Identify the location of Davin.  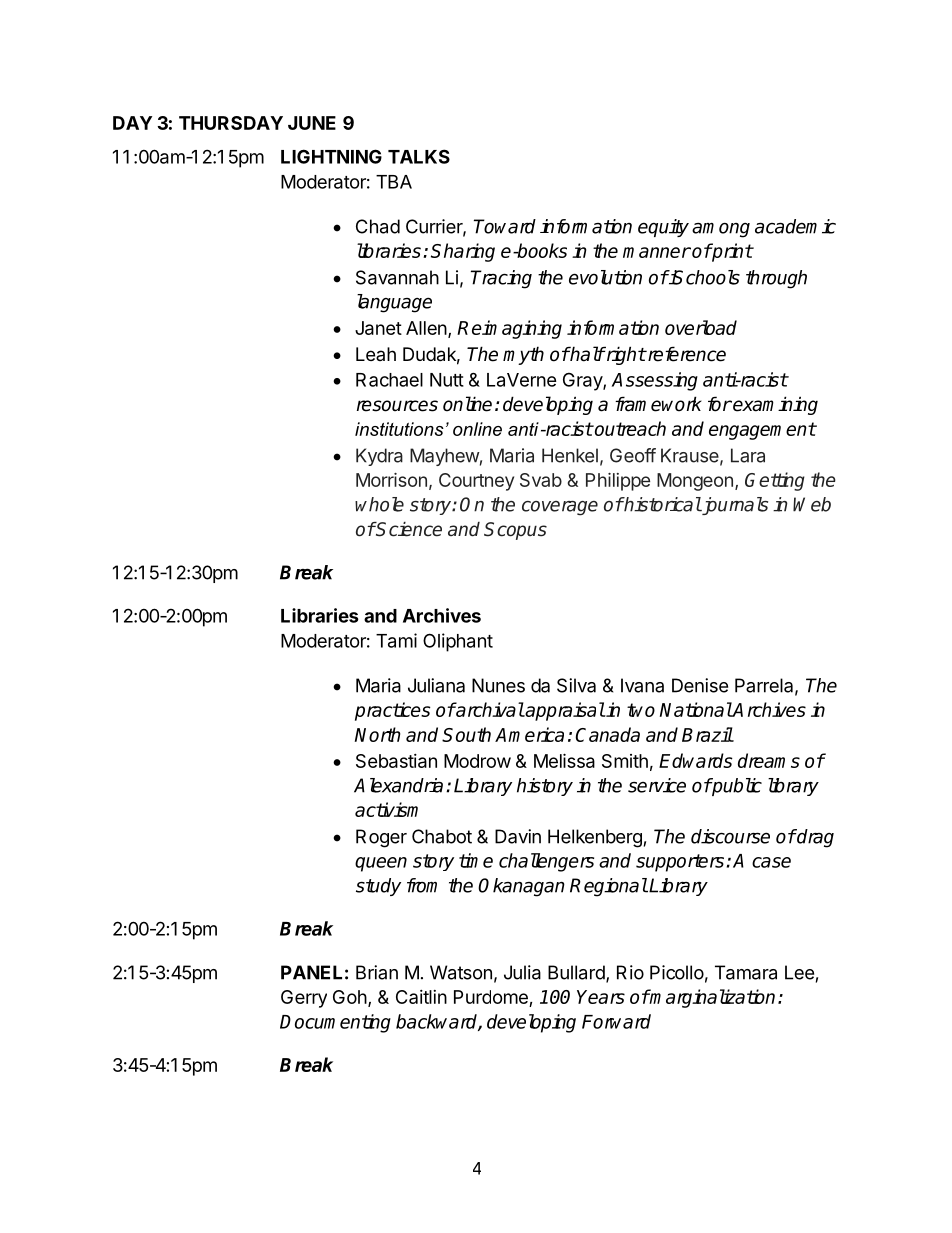
(518, 836).
